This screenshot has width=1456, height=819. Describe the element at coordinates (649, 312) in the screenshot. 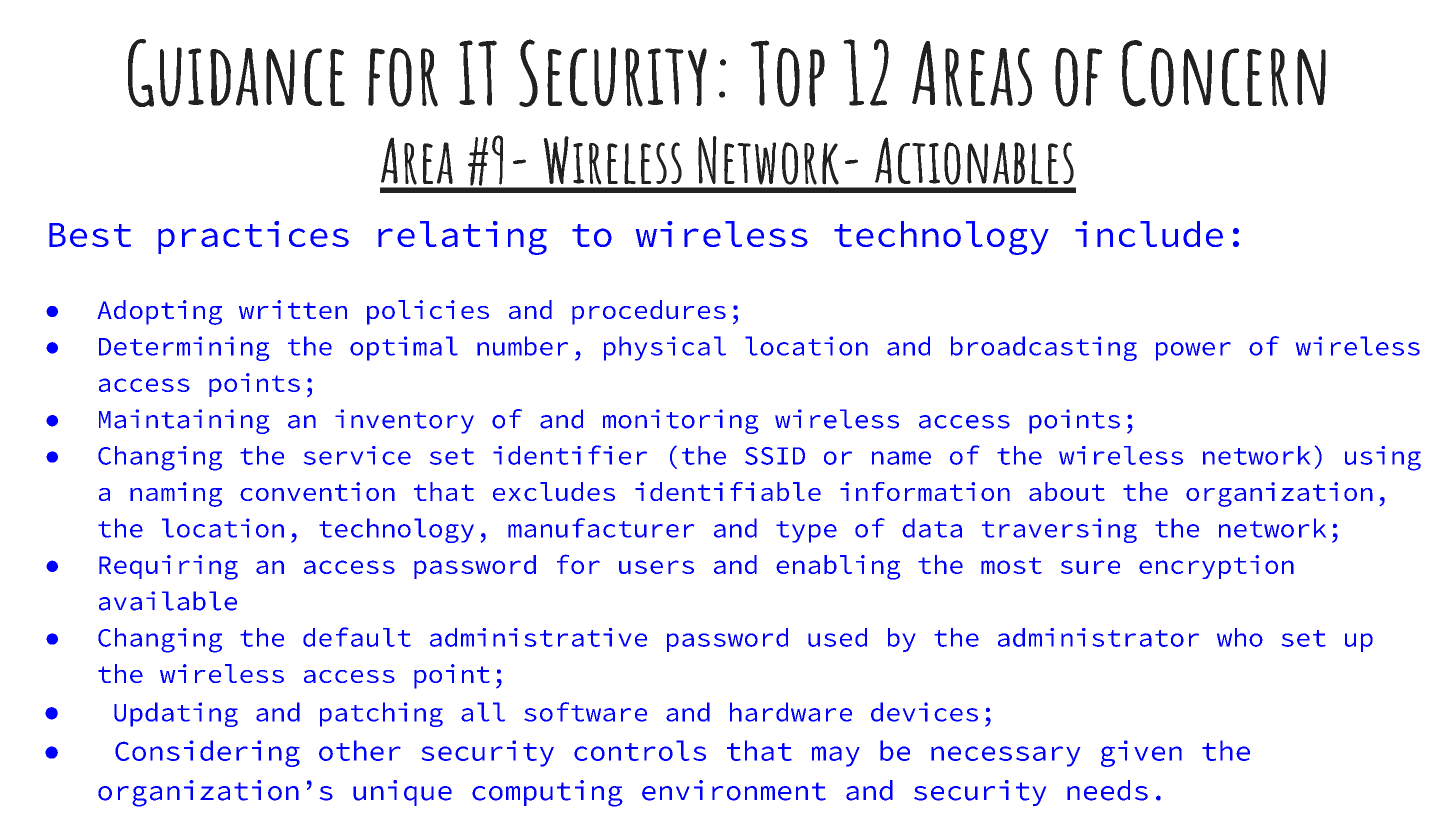

I see `procedures` at that location.
